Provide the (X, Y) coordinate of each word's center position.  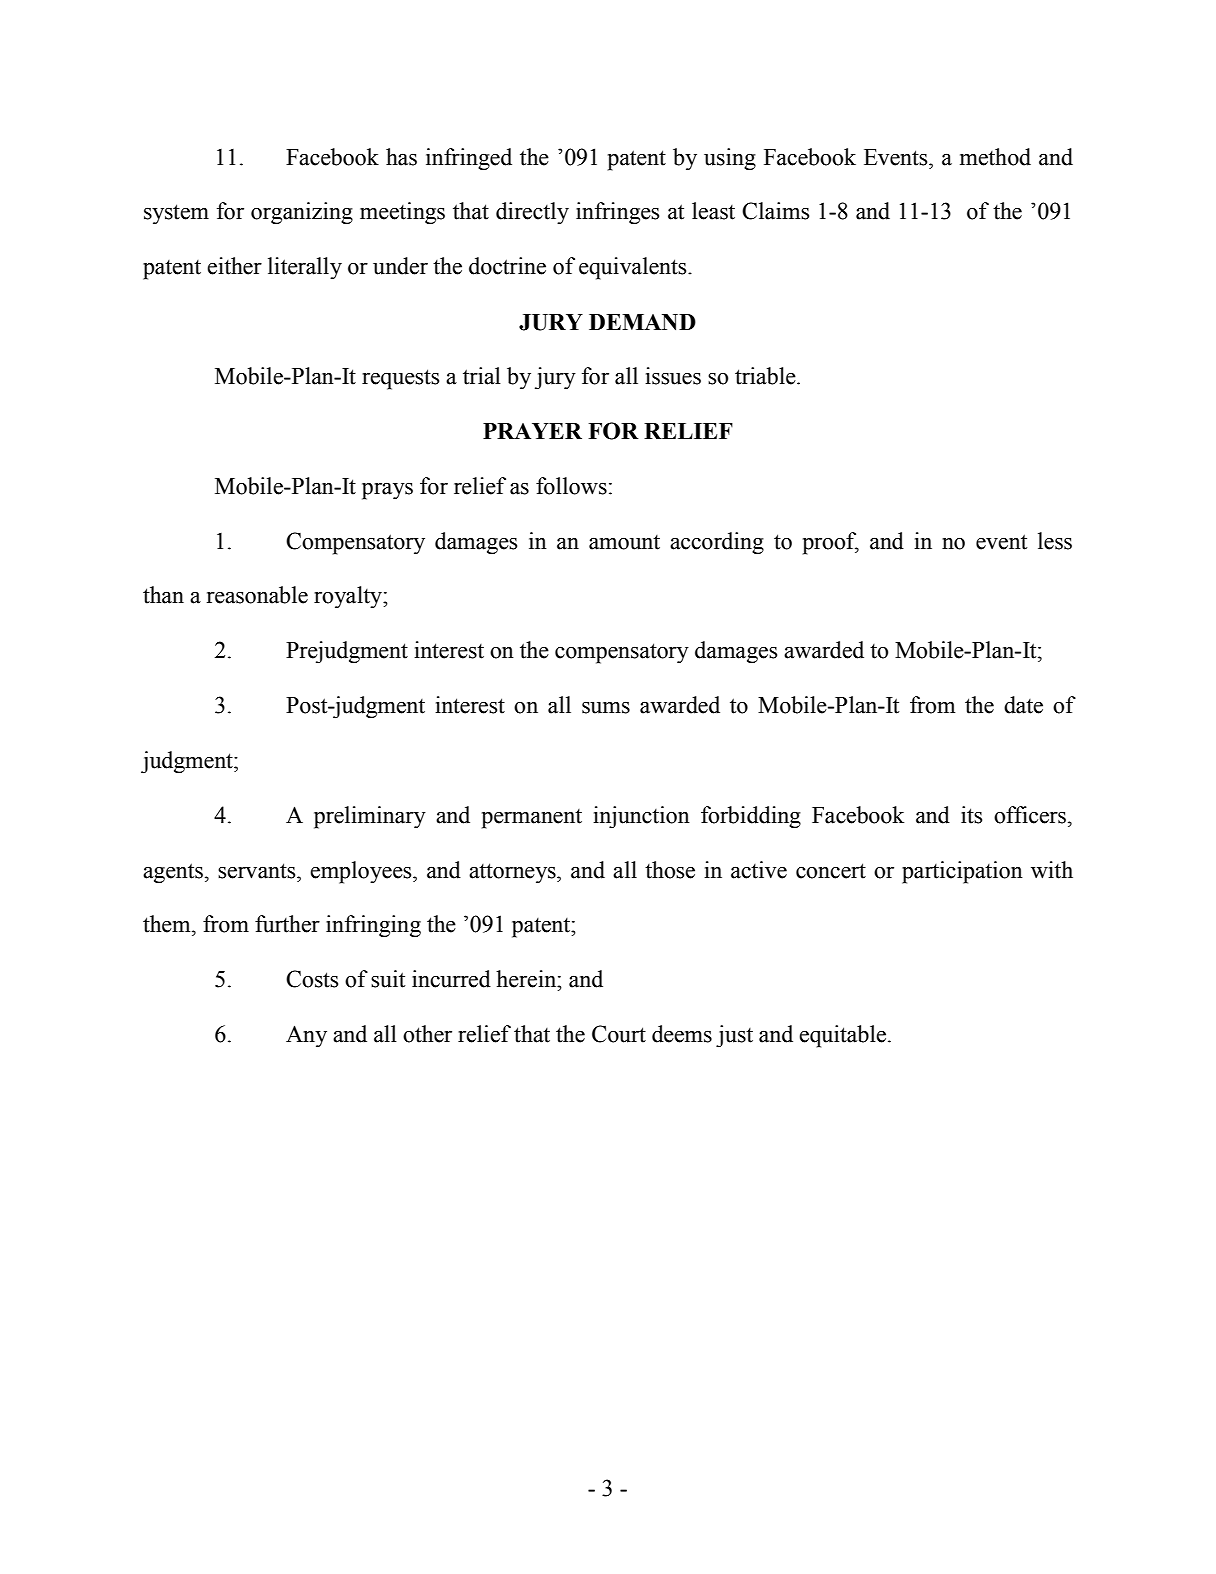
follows (571, 486)
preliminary (370, 817)
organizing (302, 213)
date (1023, 705)
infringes (617, 213)
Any (306, 1036)
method (995, 157)
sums (606, 708)
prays (387, 491)
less (1055, 541)
